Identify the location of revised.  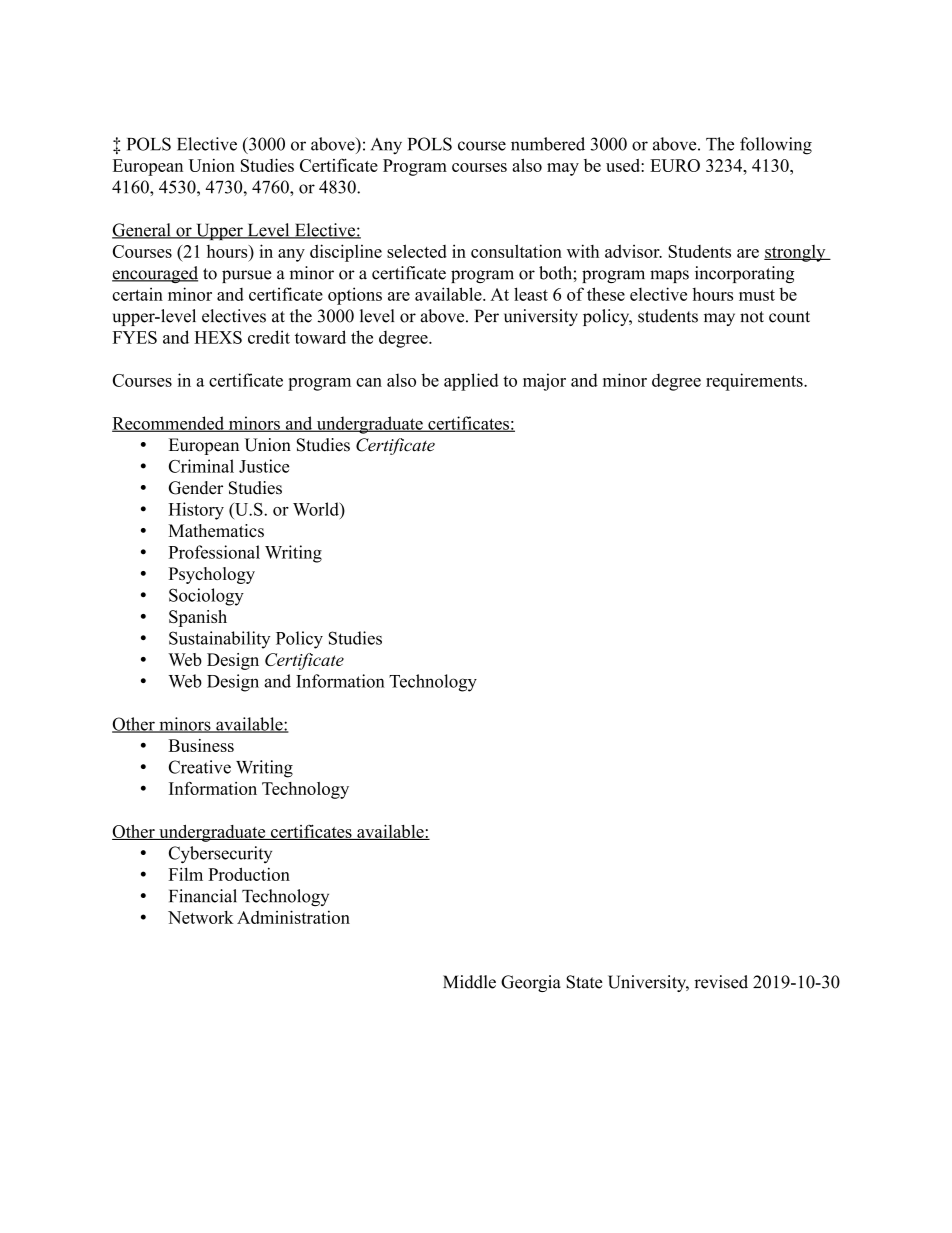
(721, 982).
